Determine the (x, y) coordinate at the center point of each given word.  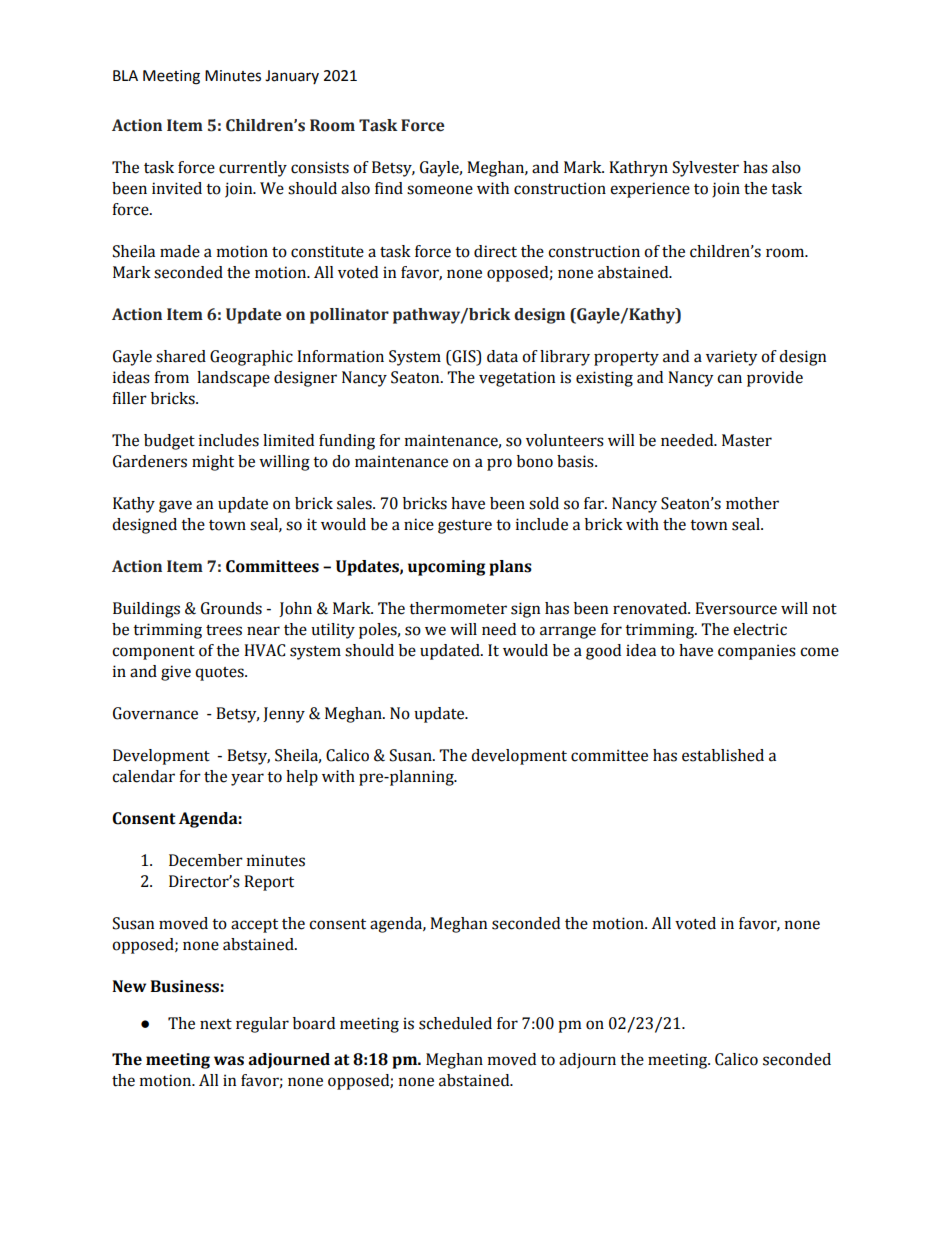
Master (747, 440)
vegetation (517, 379)
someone (440, 190)
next (216, 1024)
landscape (233, 379)
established (723, 755)
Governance (155, 713)
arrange (568, 632)
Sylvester (706, 169)
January (292, 77)
